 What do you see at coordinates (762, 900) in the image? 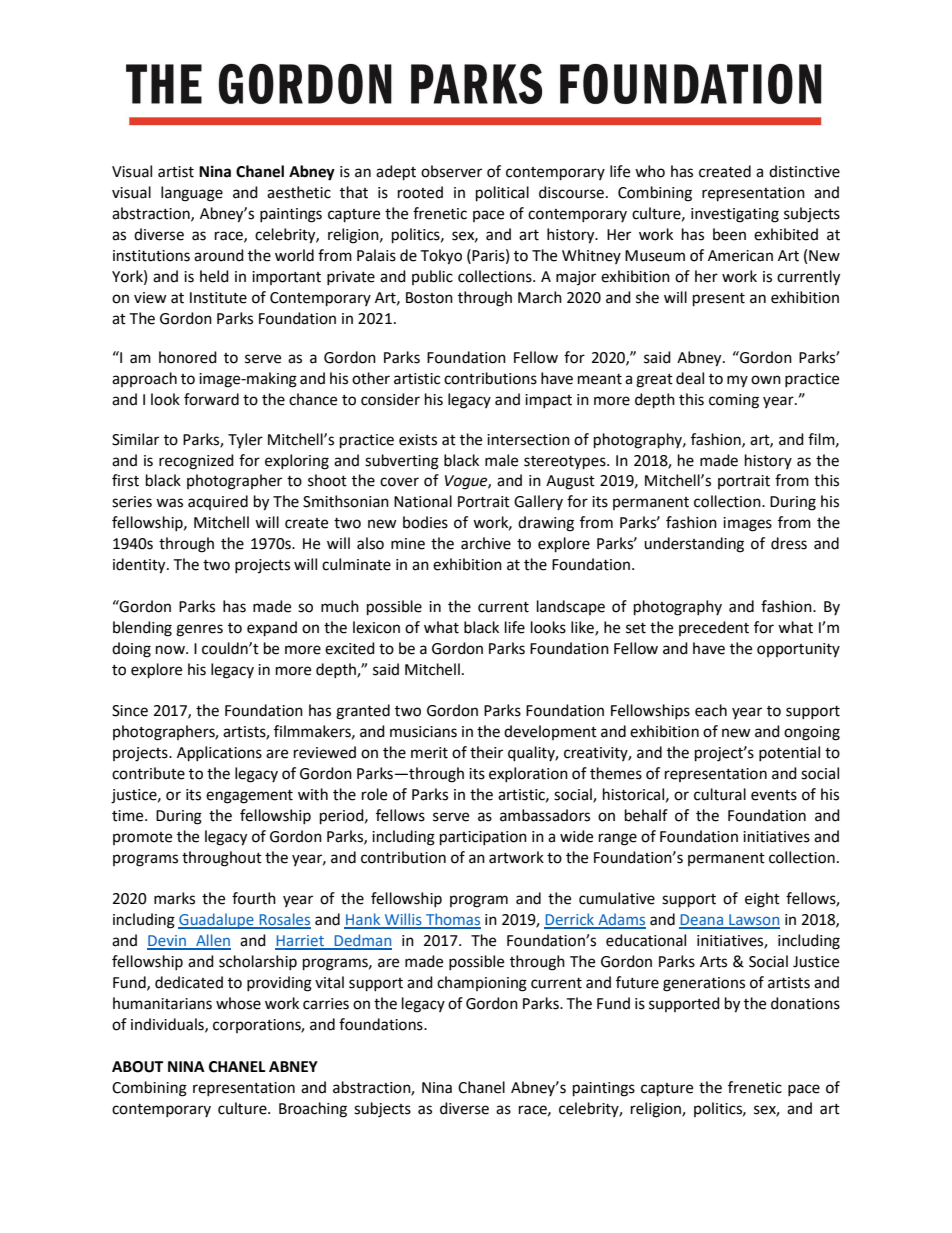
I see `eight` at bounding box center [762, 900].
